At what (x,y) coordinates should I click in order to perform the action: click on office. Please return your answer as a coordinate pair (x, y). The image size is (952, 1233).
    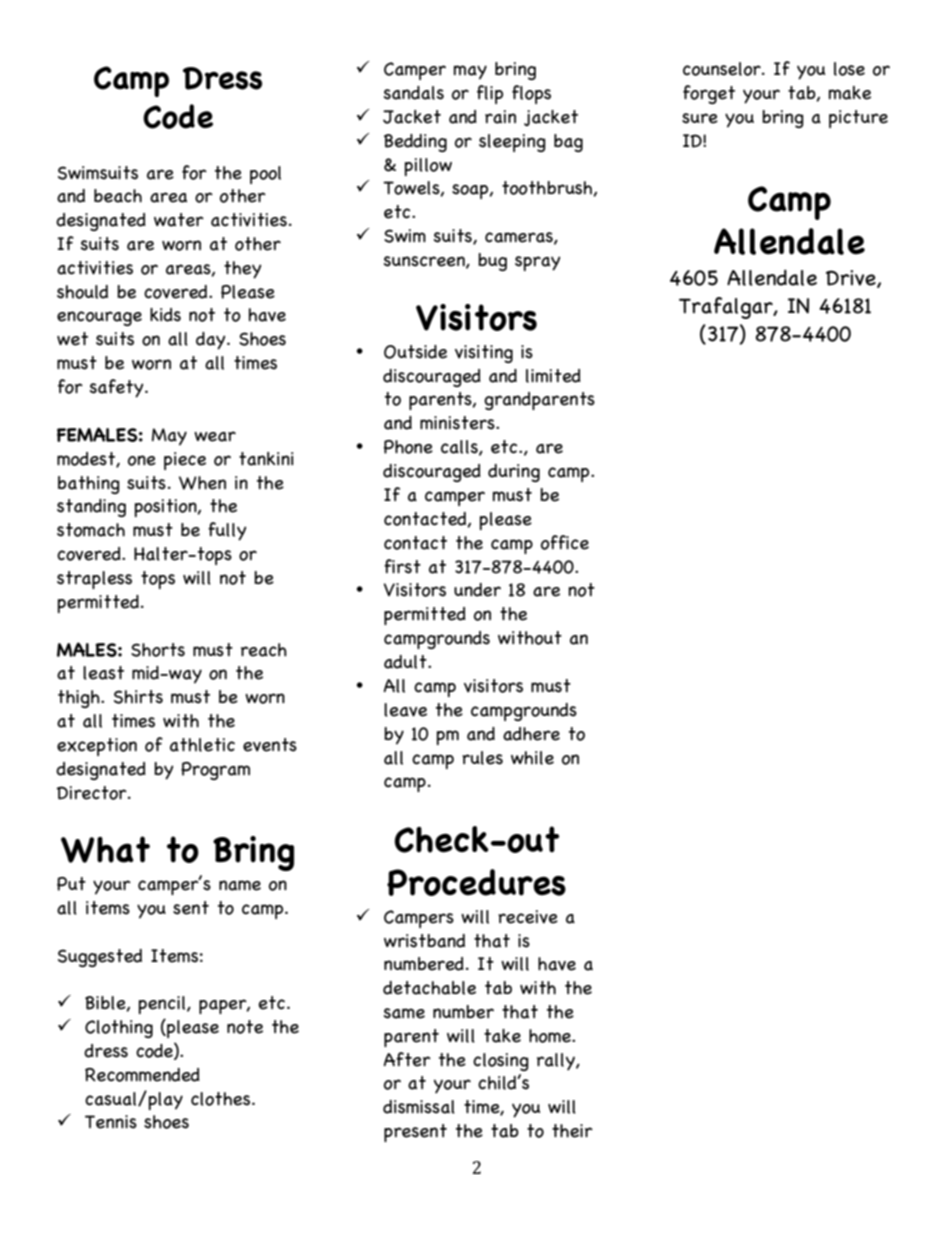
    Looking at the image, I should click on (565, 542).
